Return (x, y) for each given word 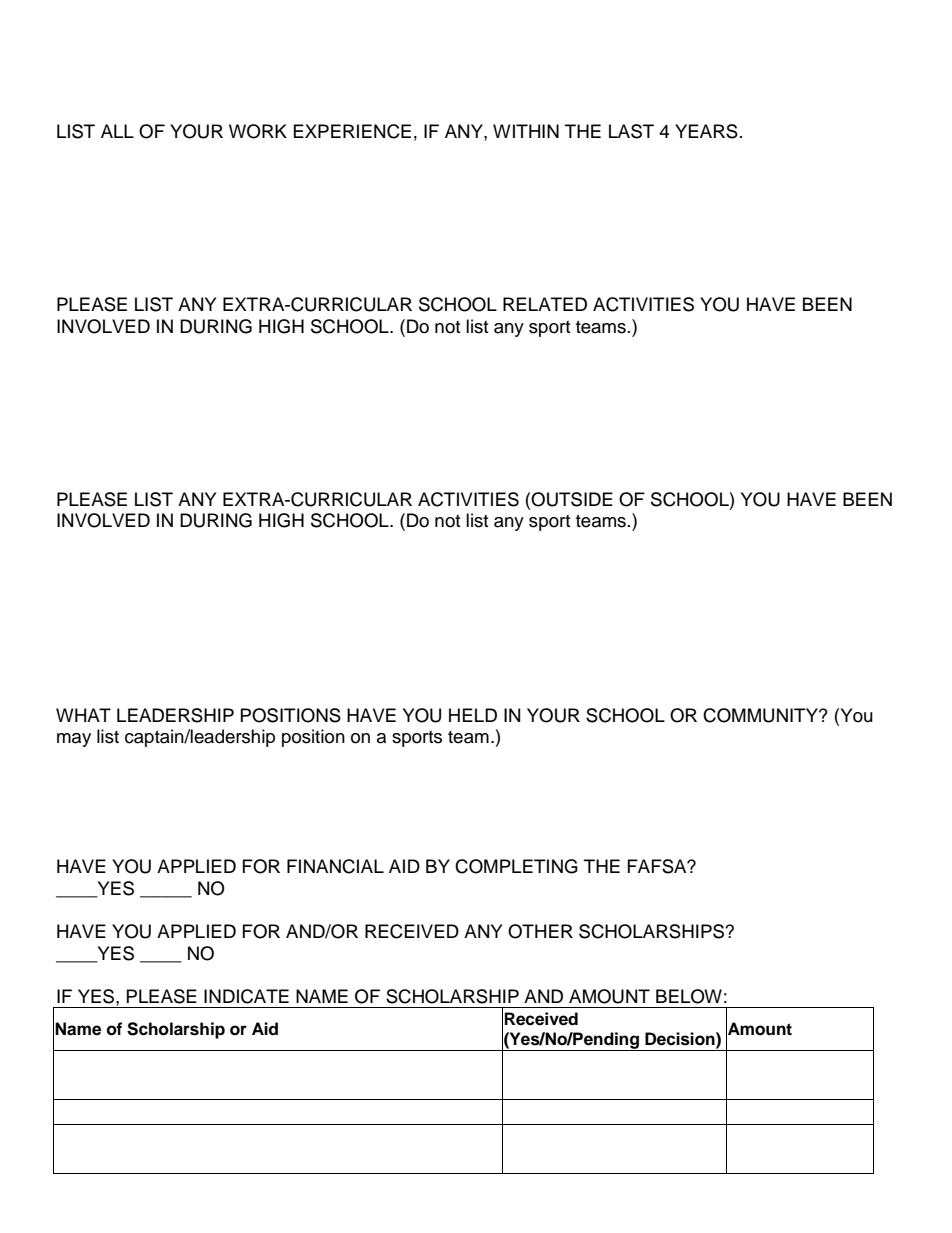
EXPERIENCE (352, 131)
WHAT (83, 715)
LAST (631, 131)
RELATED (545, 304)
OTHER (540, 931)
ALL (117, 131)
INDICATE (246, 996)
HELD (473, 715)
